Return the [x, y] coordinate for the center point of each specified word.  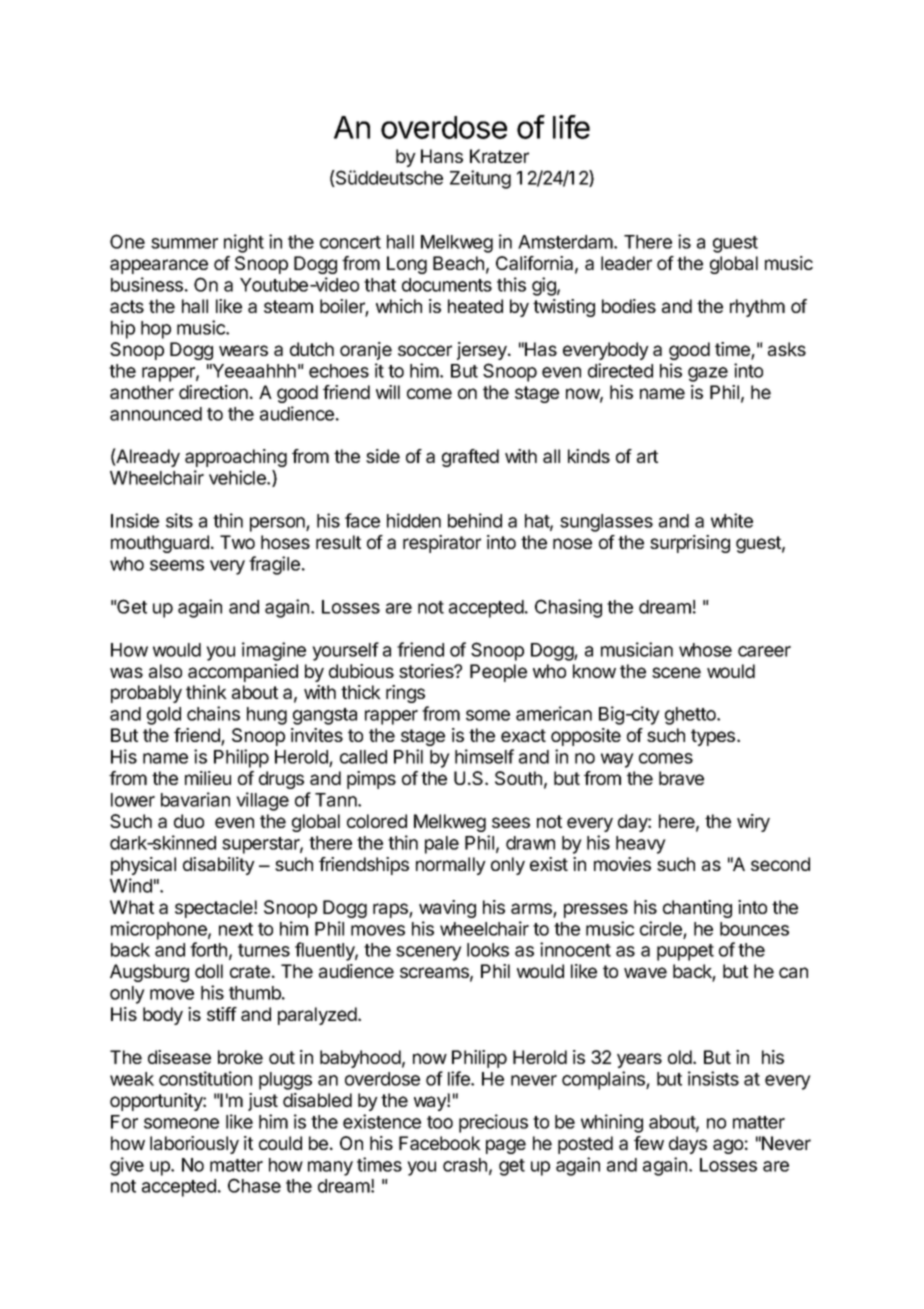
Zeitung [480, 179]
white [732, 520]
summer [184, 243]
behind [475, 520]
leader [626, 263]
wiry [753, 823]
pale [442, 845]
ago [728, 1146]
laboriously [194, 1145]
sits [179, 520]
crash [465, 1165]
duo [189, 821]
